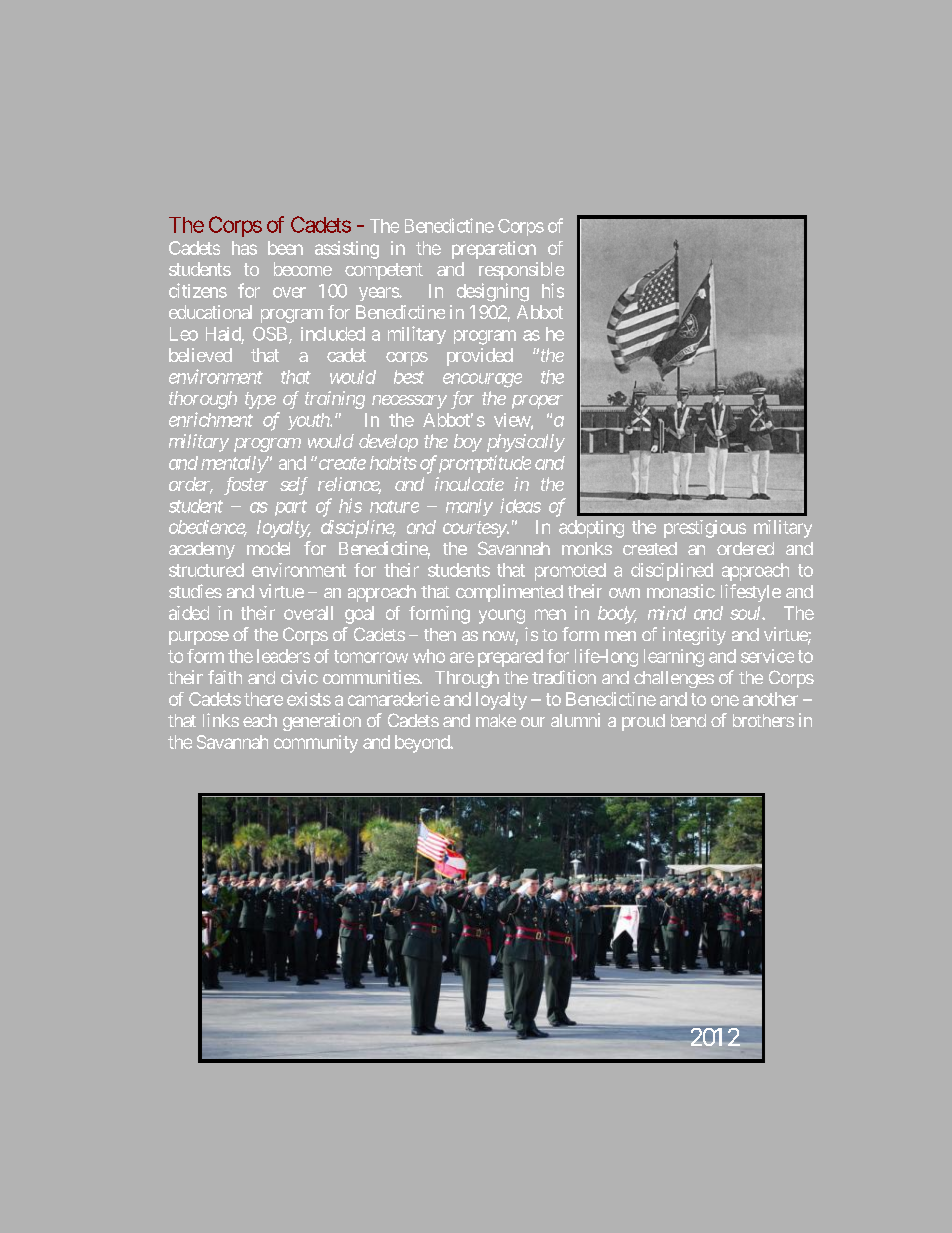 This page has width=952, height=1233. I want to click on responsible, so click(521, 271).
